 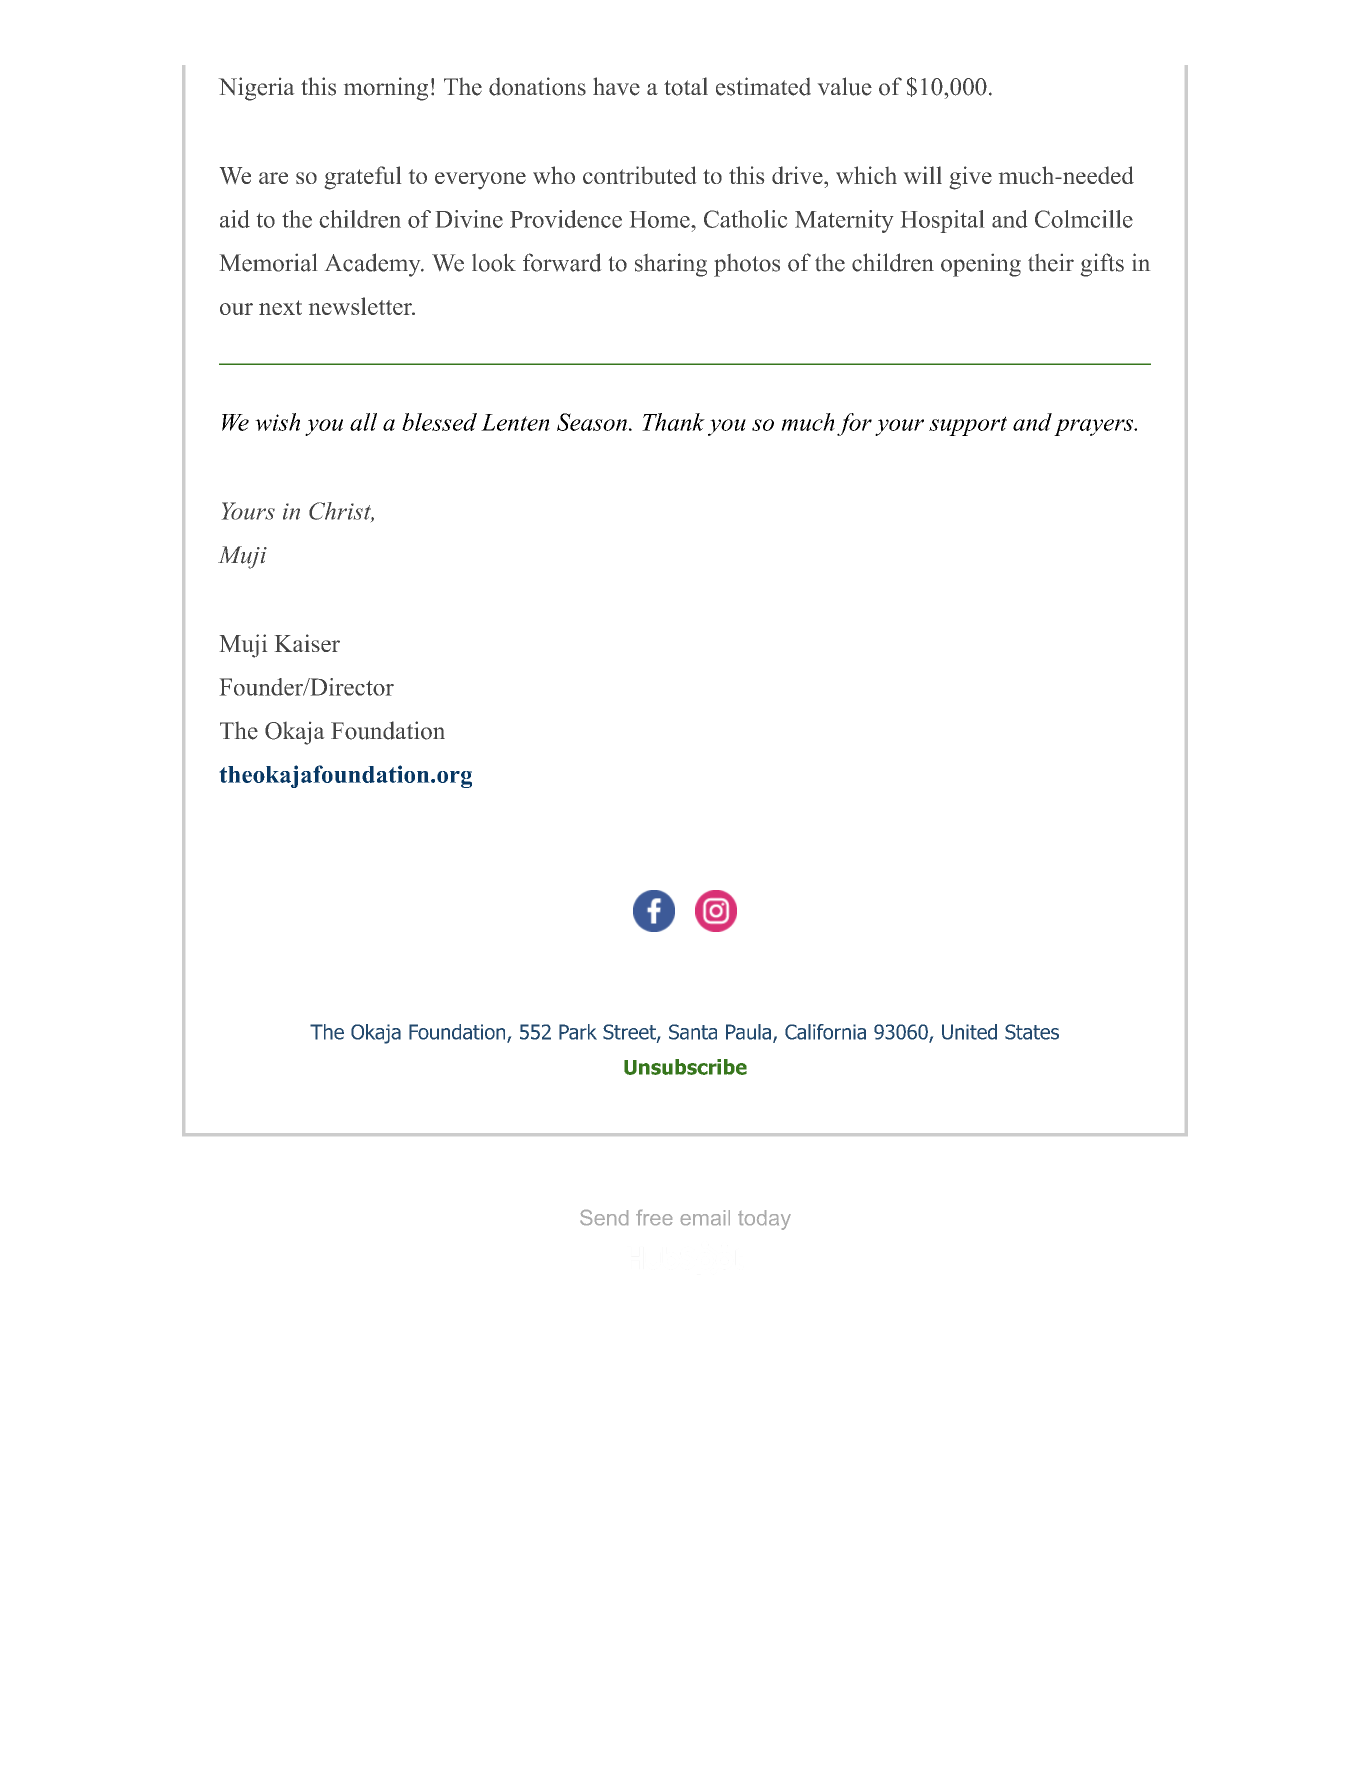 What do you see at coordinates (386, 89) in the document?
I see `morning` at bounding box center [386, 89].
